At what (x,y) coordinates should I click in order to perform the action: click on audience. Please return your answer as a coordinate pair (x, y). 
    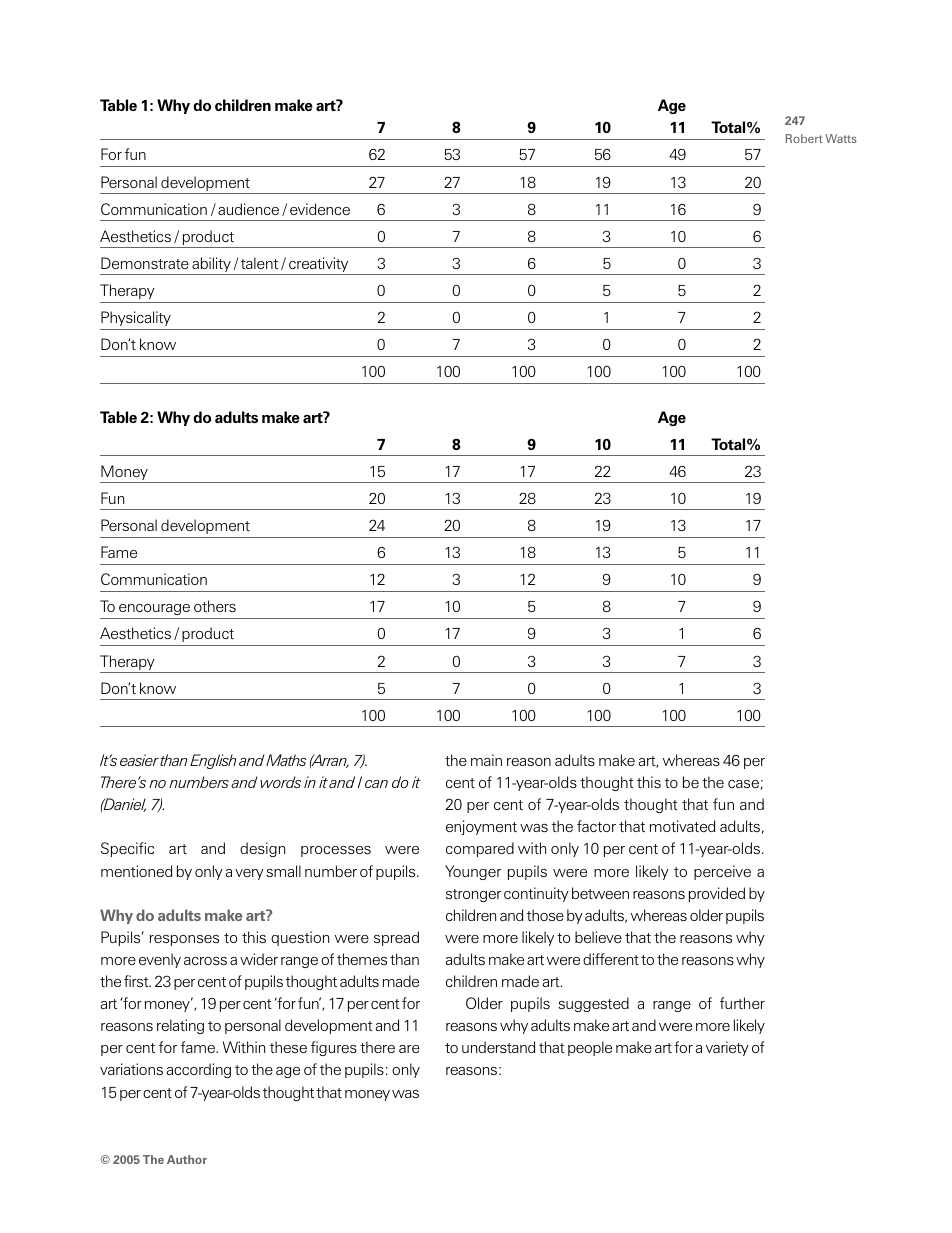
    Looking at the image, I should click on (248, 209).
